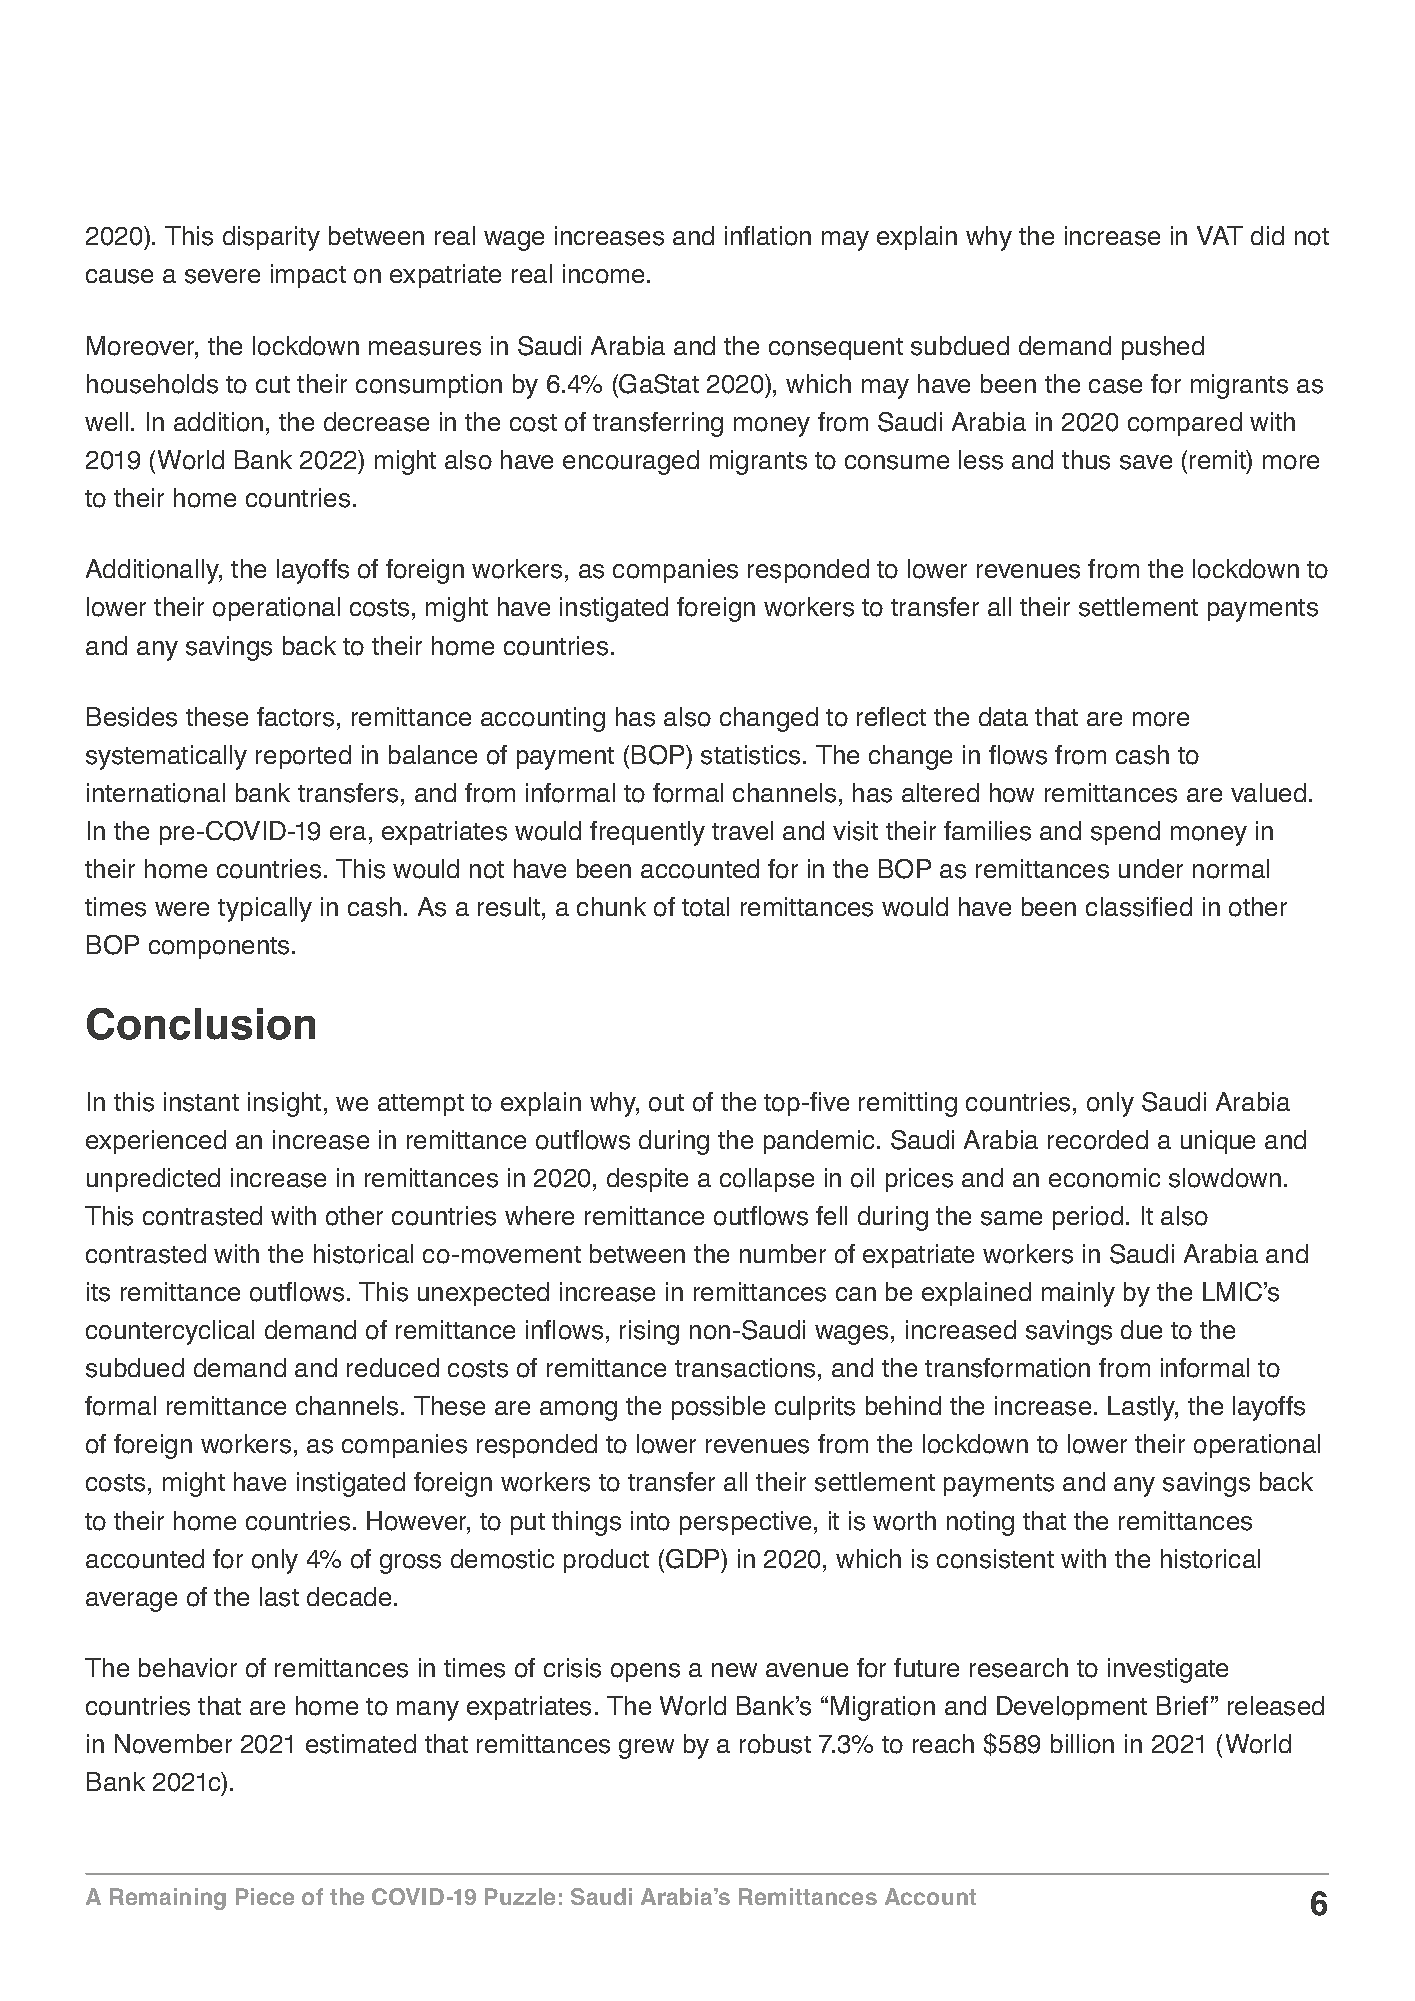 This screenshot has height=2001, width=1415. What do you see at coordinates (649, 1332) in the screenshot?
I see `rising` at bounding box center [649, 1332].
